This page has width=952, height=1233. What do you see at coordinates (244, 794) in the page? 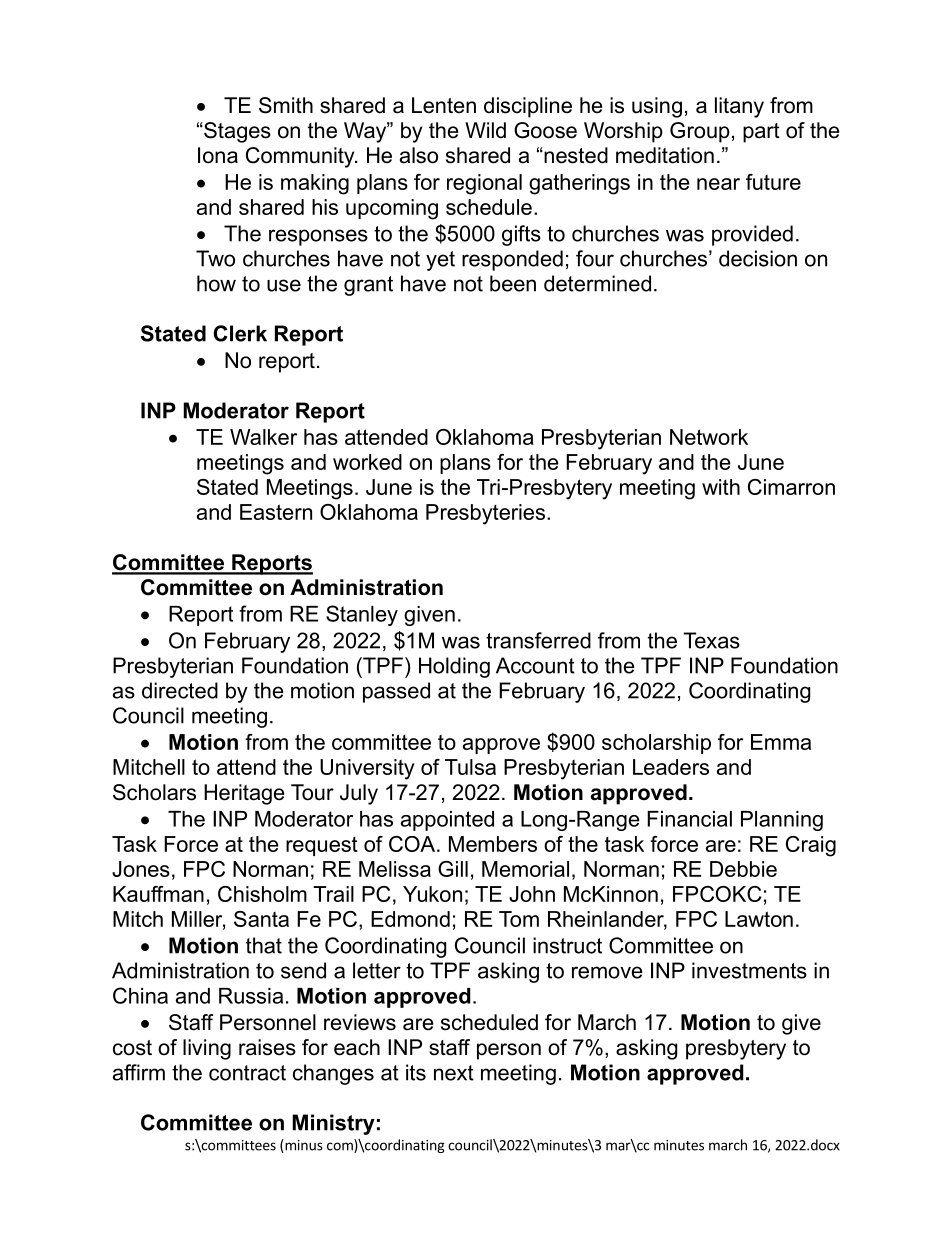
I see `Heritage` at bounding box center [244, 794].
